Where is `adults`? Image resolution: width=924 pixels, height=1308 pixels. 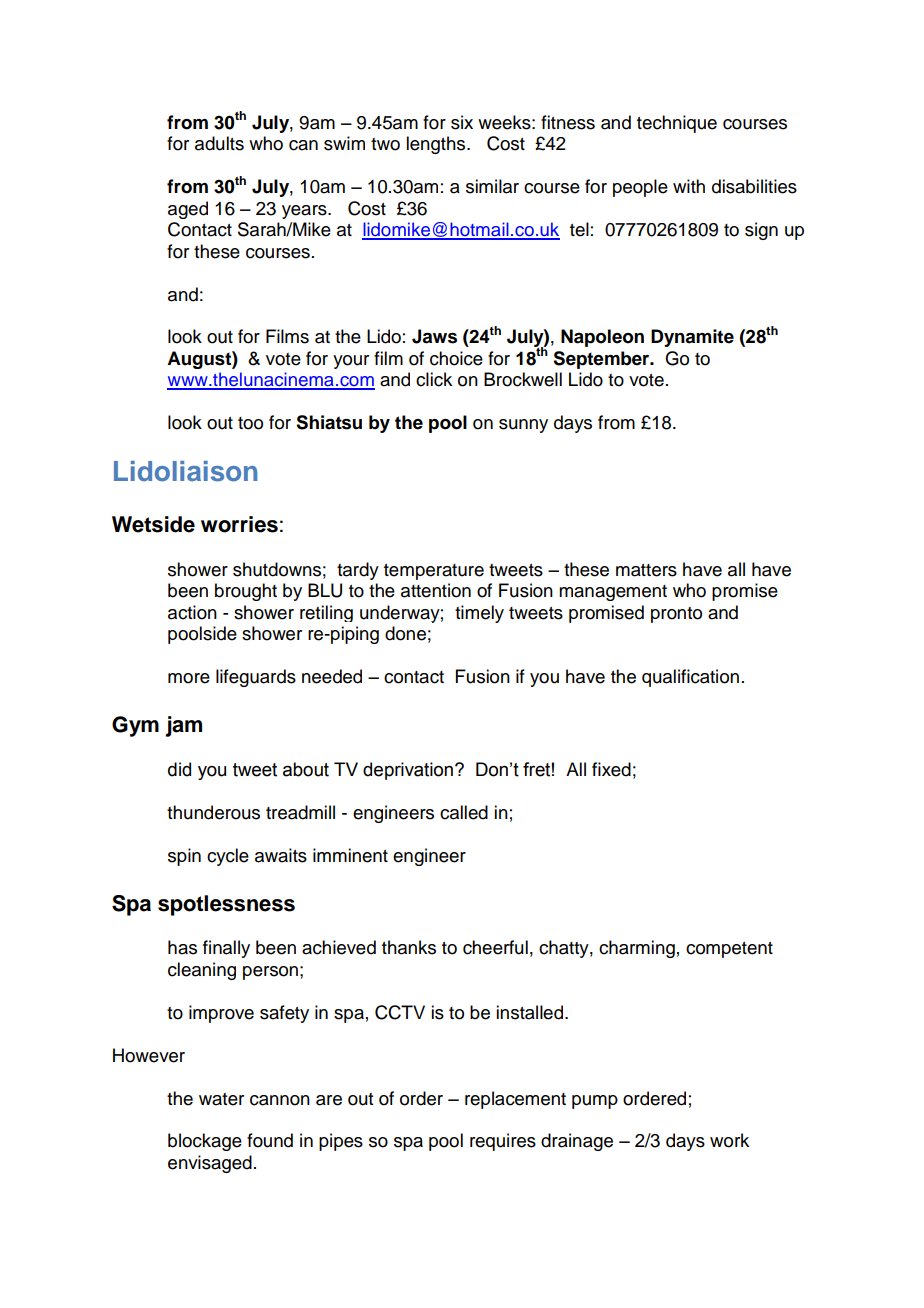 adults is located at coordinates (219, 143).
